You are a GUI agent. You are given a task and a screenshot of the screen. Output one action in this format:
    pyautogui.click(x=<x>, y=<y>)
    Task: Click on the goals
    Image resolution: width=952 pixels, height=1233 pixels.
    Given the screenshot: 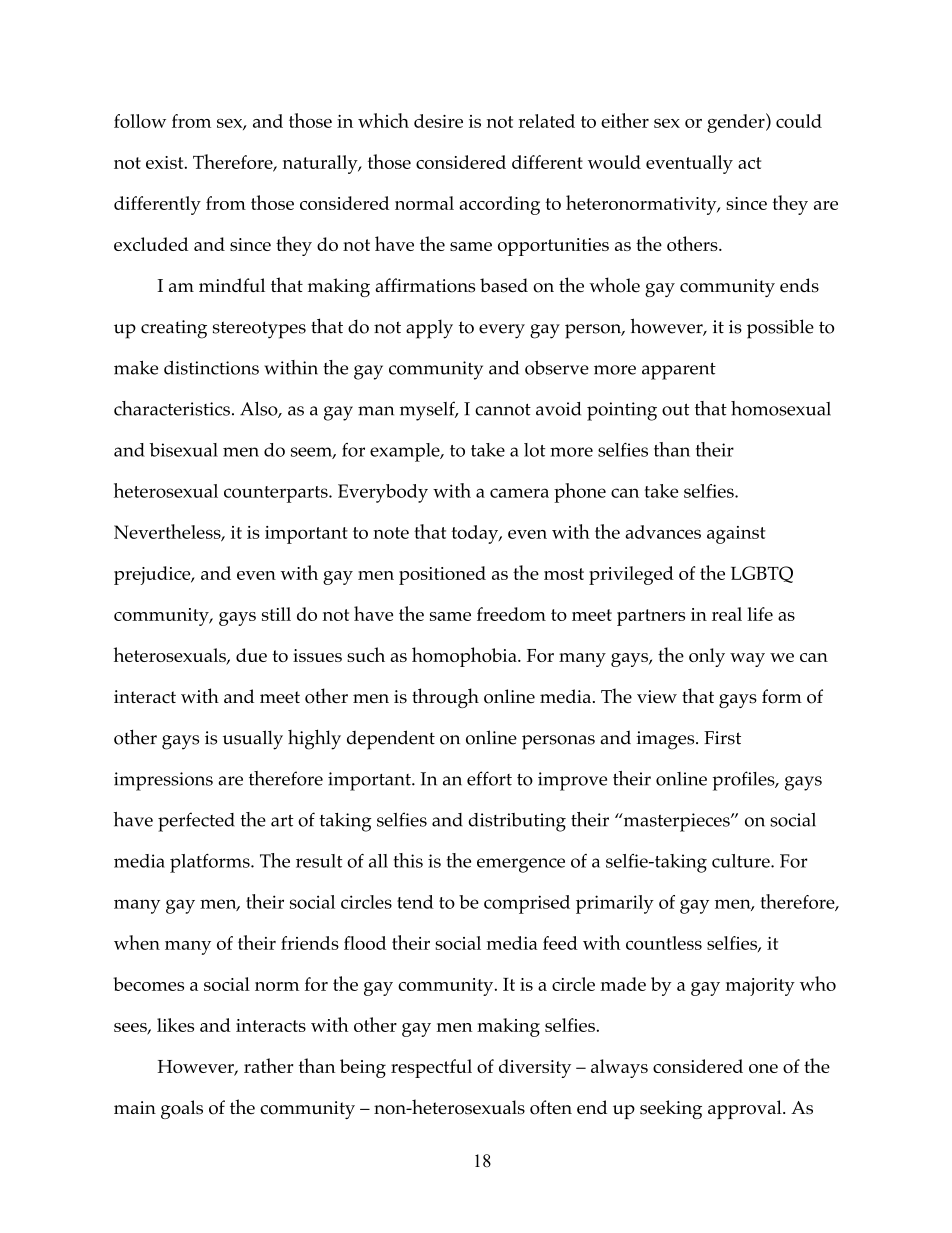 What is the action you would take?
    pyautogui.click(x=182, y=1109)
